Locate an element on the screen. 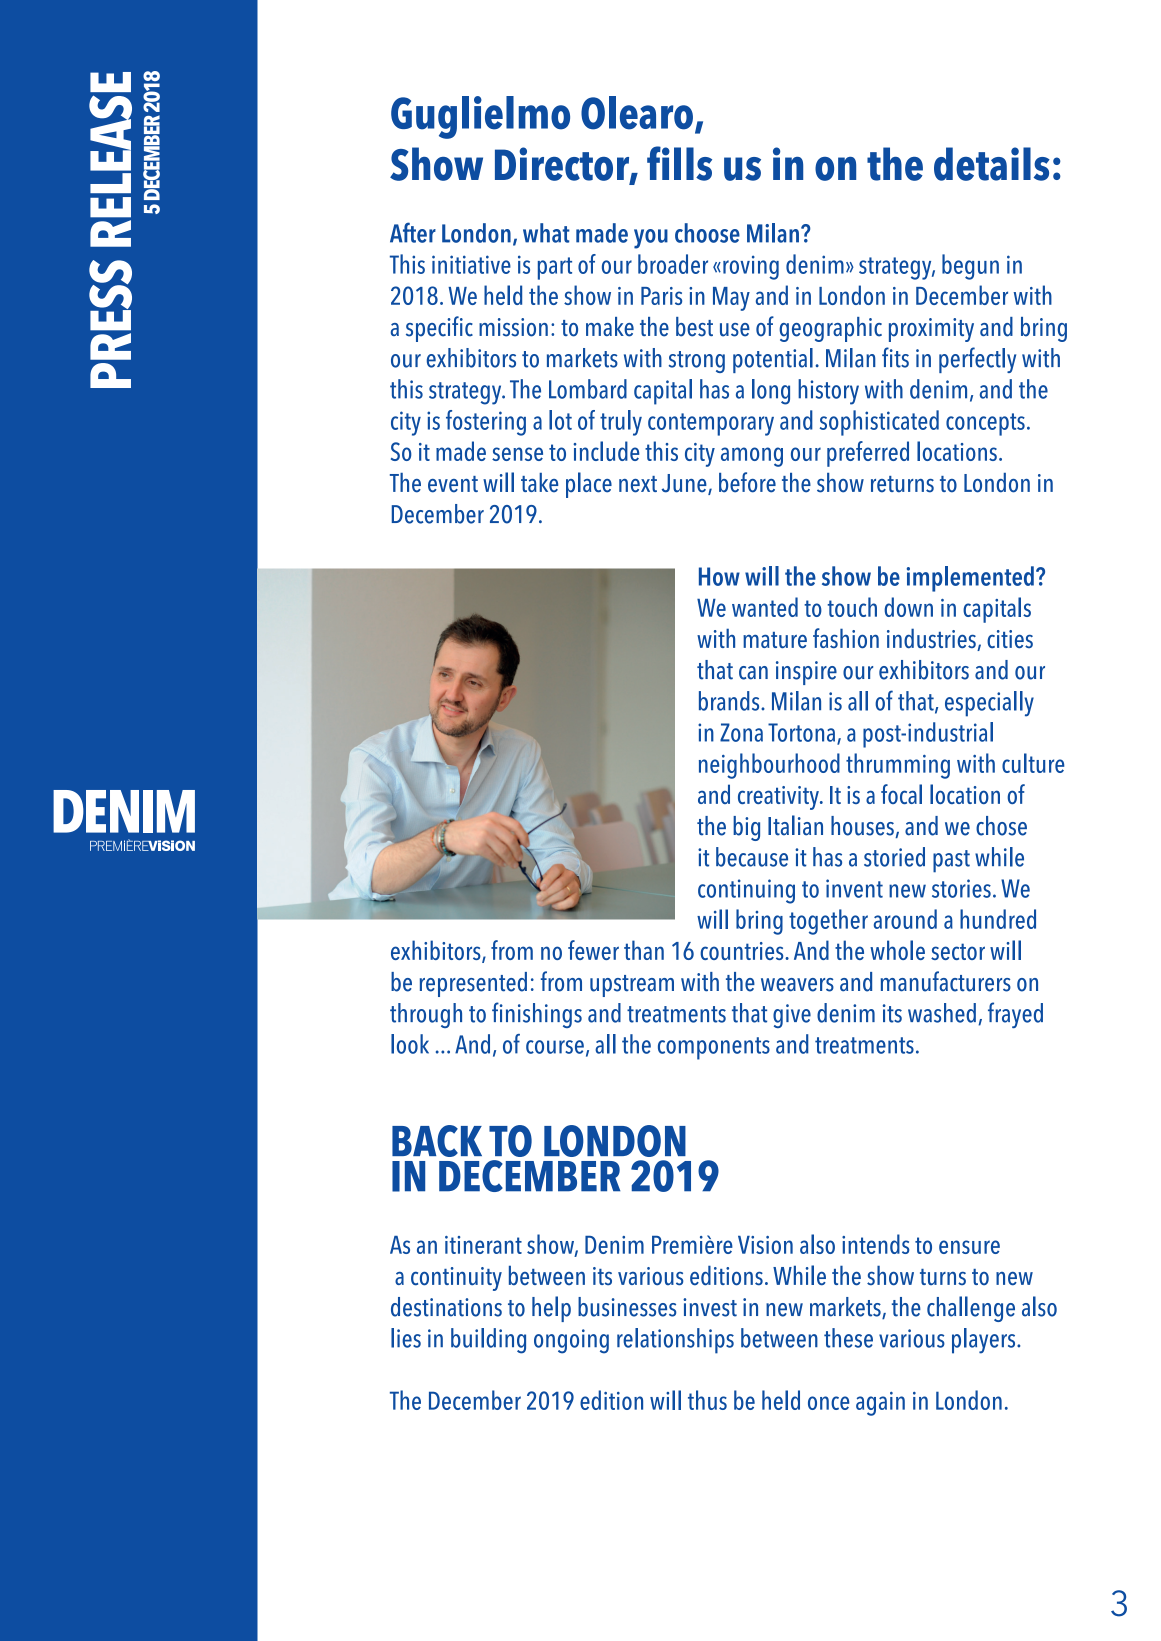  players is located at coordinates (985, 1341).
